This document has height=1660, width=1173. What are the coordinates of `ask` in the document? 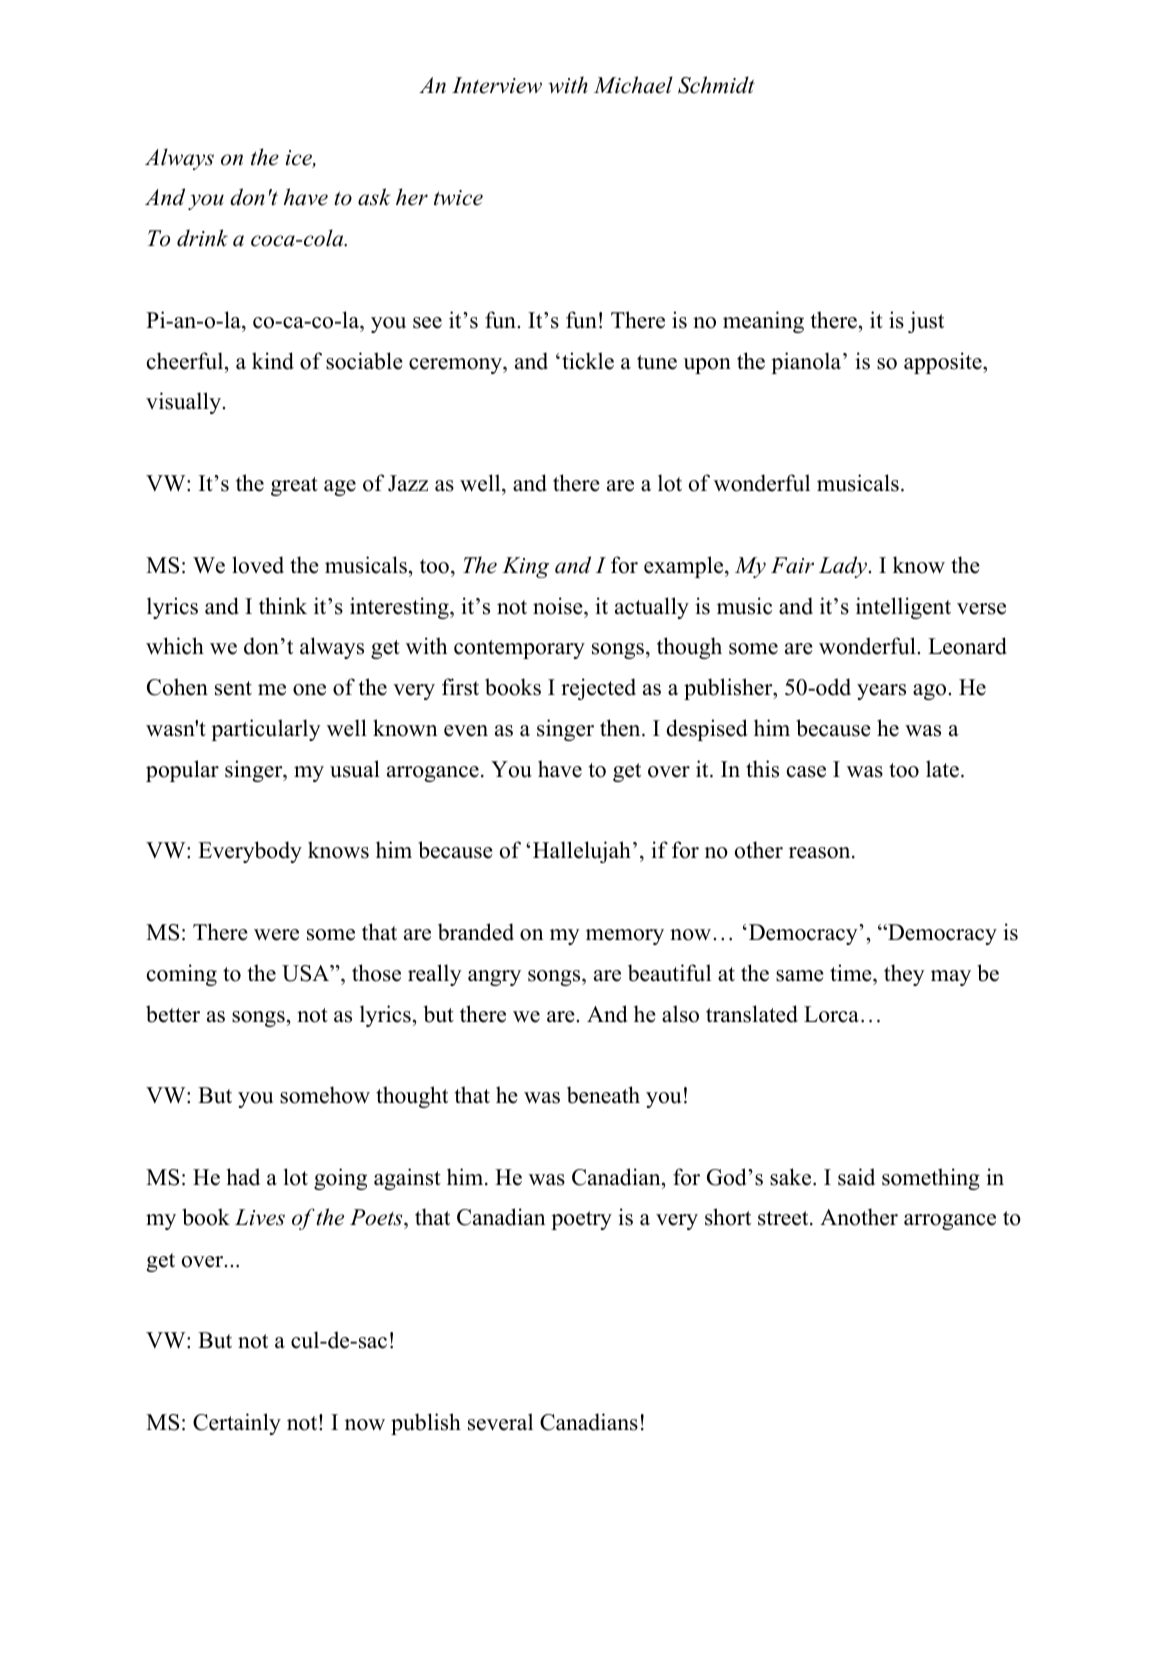 It's located at (374, 197).
